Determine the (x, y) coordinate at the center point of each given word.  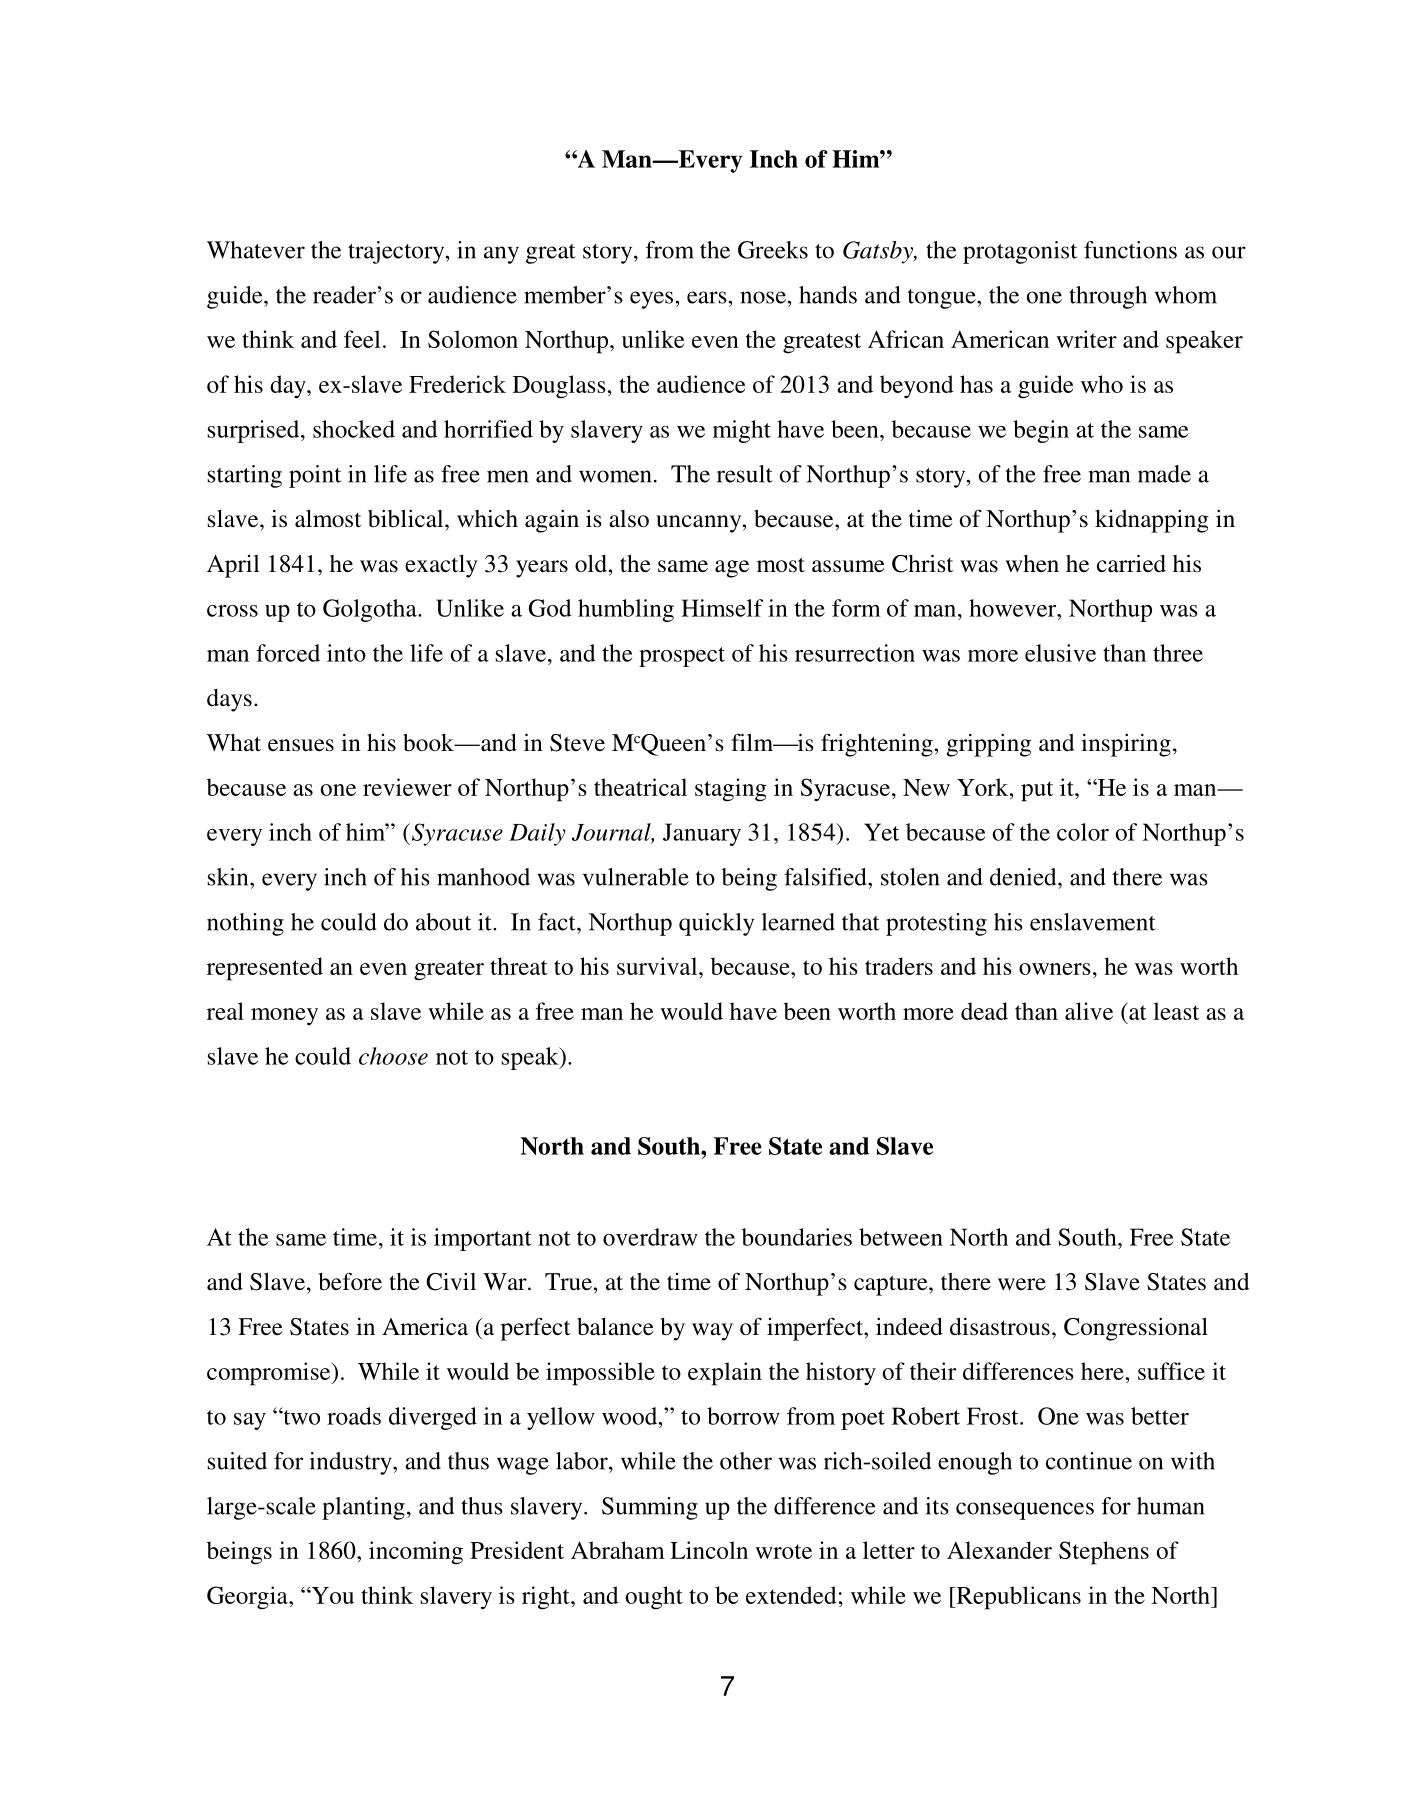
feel (362, 339)
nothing (245, 924)
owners (1055, 969)
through (1108, 297)
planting (363, 1508)
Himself (722, 608)
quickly (716, 924)
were (1022, 1284)
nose (763, 297)
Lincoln (709, 1550)
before (350, 1281)
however (1014, 608)
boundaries (797, 1237)
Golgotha (371, 610)
